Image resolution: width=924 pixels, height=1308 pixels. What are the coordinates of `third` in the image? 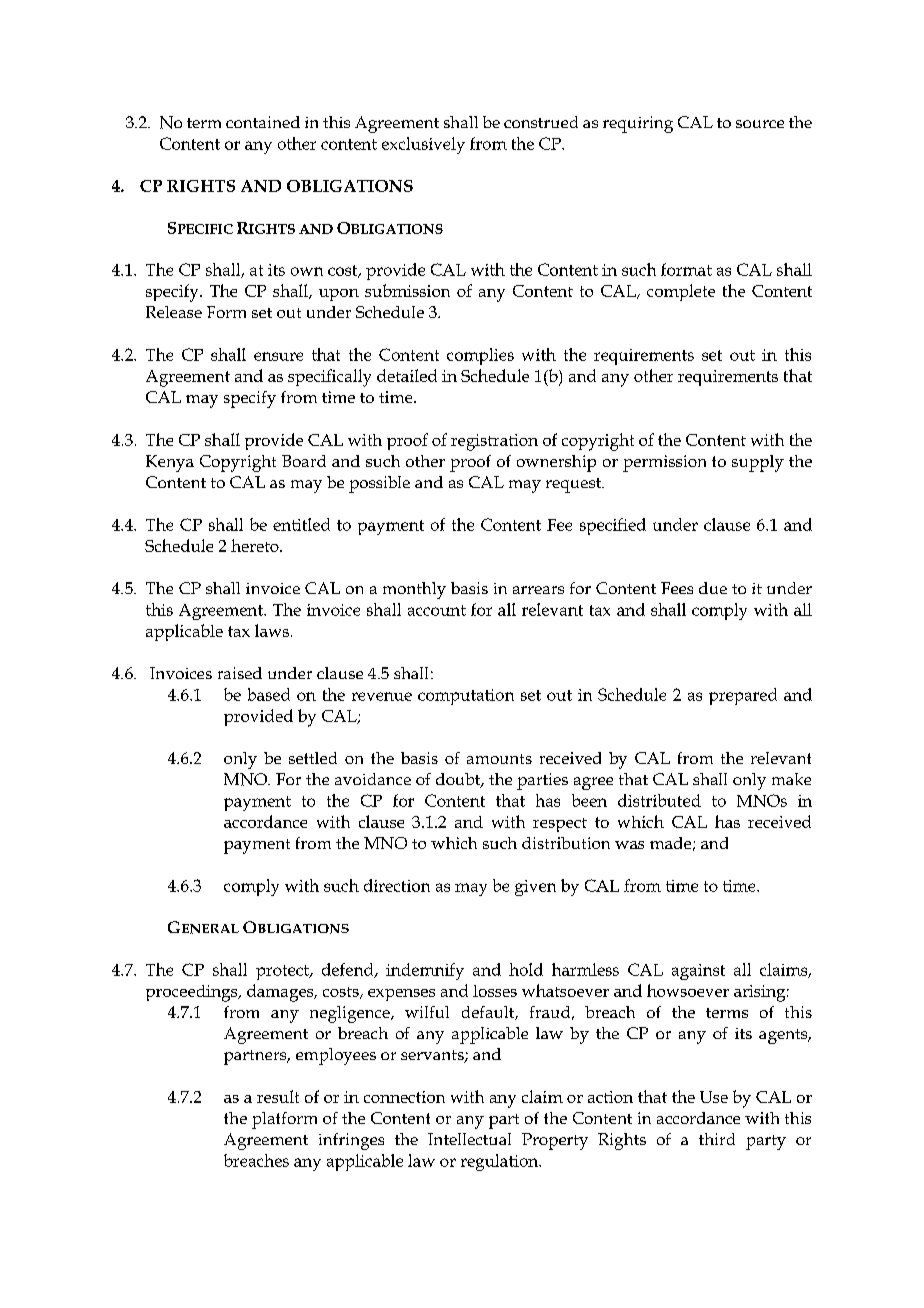 It's located at (717, 1139).
